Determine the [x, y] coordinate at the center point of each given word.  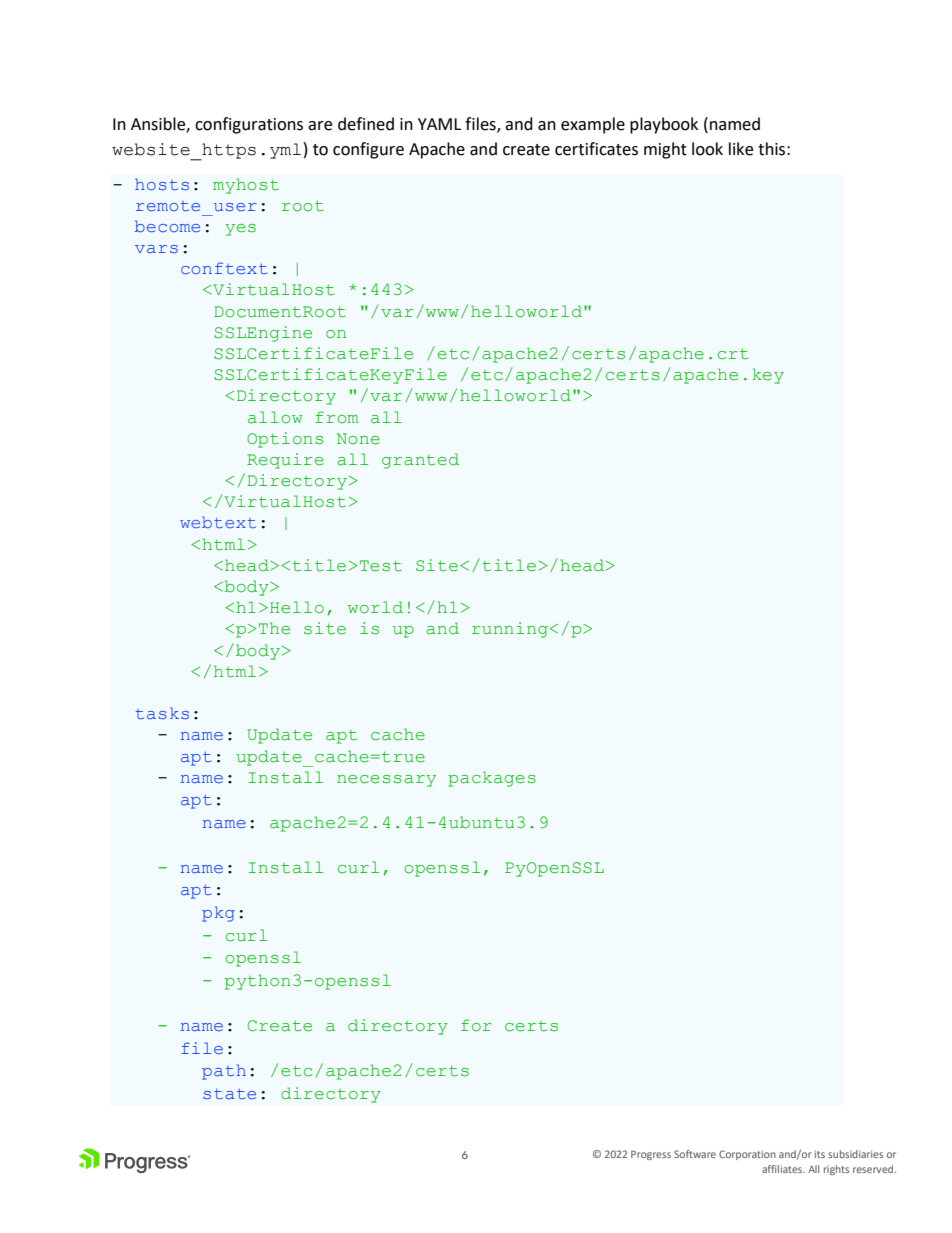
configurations [249, 125]
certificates [596, 149]
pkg [218, 914]
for [476, 1025]
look [707, 149]
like [741, 149]
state [229, 1094]
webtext [218, 522]
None [358, 439]
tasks [162, 713]
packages [492, 779]
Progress [651, 1155]
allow [275, 417]
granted [420, 461]
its [820, 1154]
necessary [386, 781]
